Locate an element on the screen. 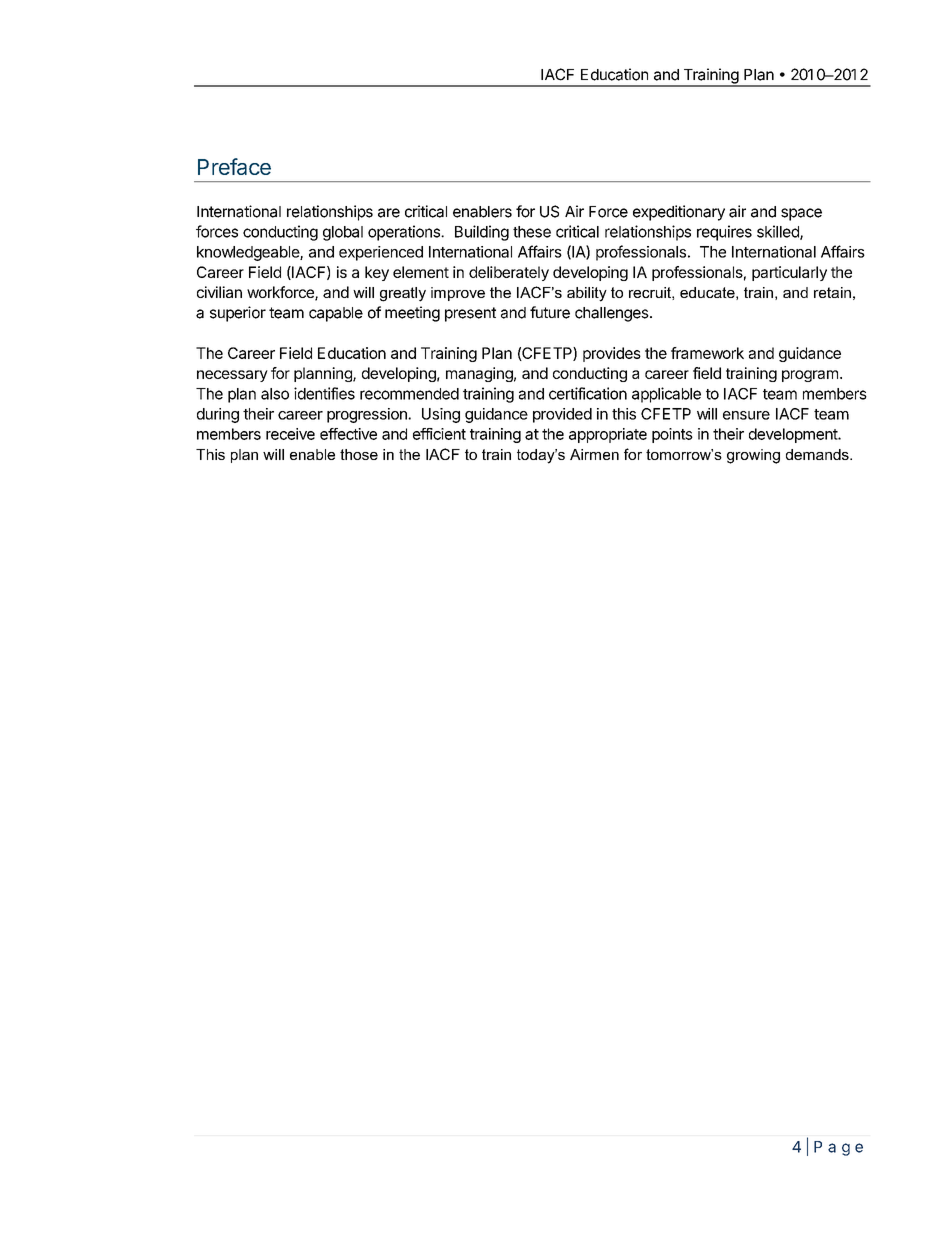 The height and width of the screenshot is (1233, 952). space is located at coordinates (801, 214).
